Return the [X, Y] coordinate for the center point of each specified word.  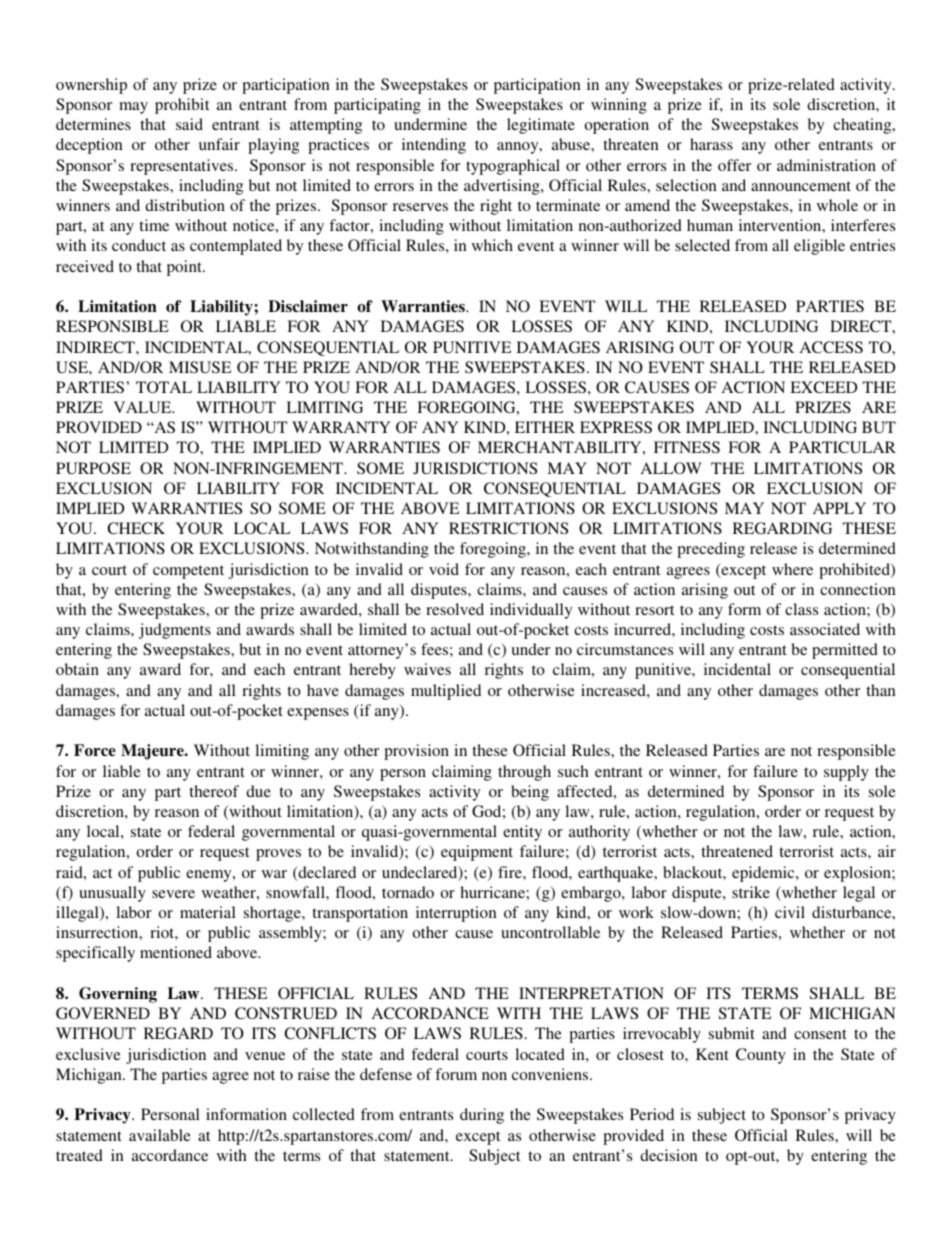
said [189, 124]
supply [846, 773]
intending [434, 146]
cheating [863, 126]
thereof [214, 791]
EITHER [545, 427]
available [160, 1135]
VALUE [144, 407]
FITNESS [687, 447]
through [524, 773]
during [482, 1116]
